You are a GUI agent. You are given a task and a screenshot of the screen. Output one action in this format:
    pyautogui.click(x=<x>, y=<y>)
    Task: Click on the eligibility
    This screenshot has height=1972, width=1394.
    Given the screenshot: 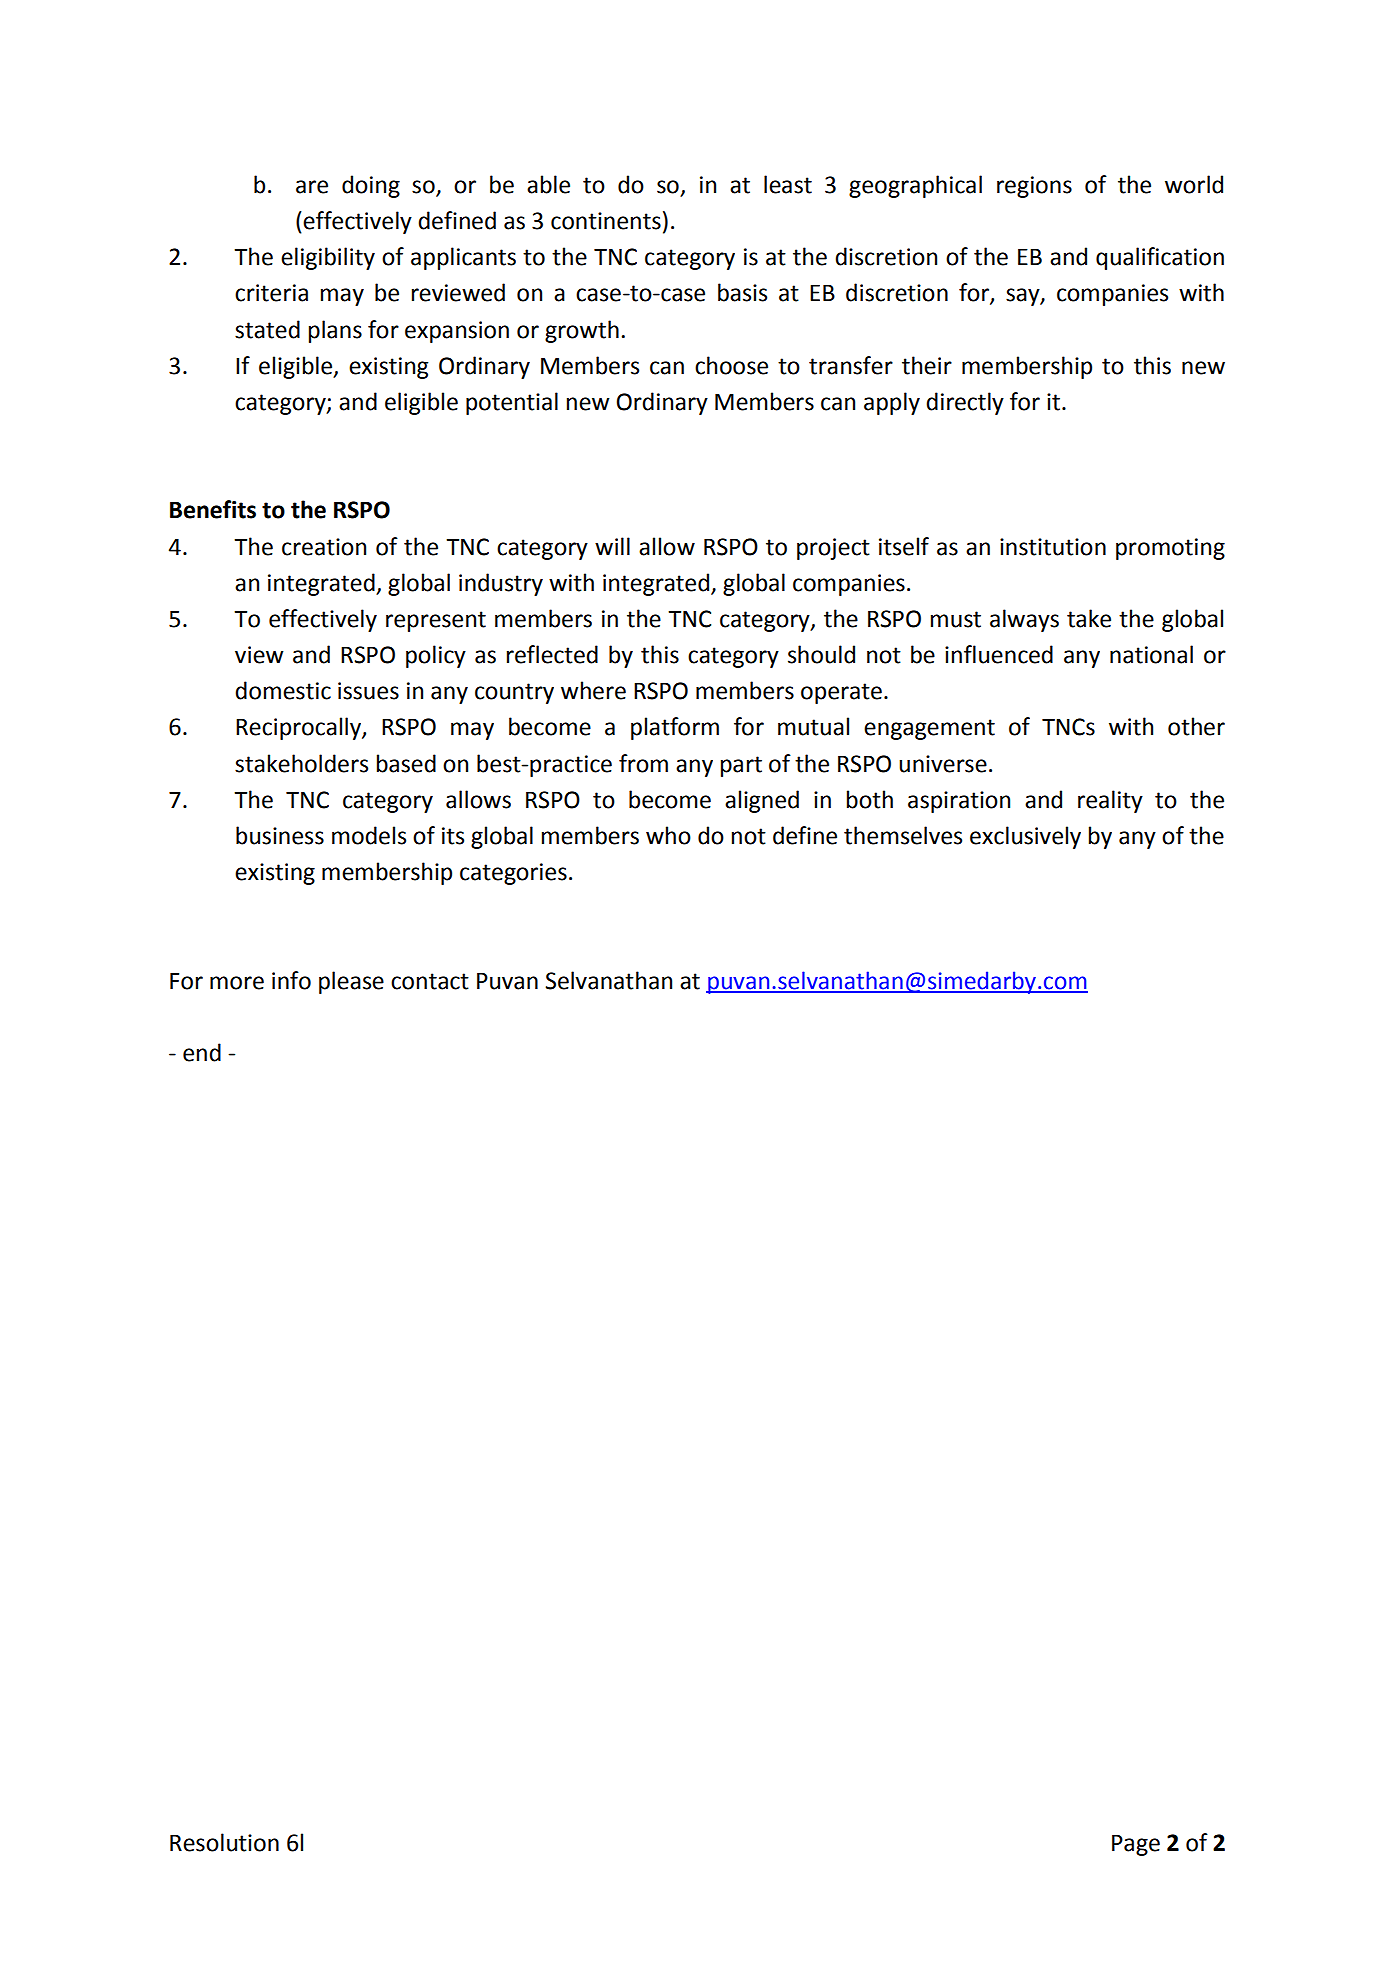 What is the action you would take?
    pyautogui.click(x=328, y=258)
